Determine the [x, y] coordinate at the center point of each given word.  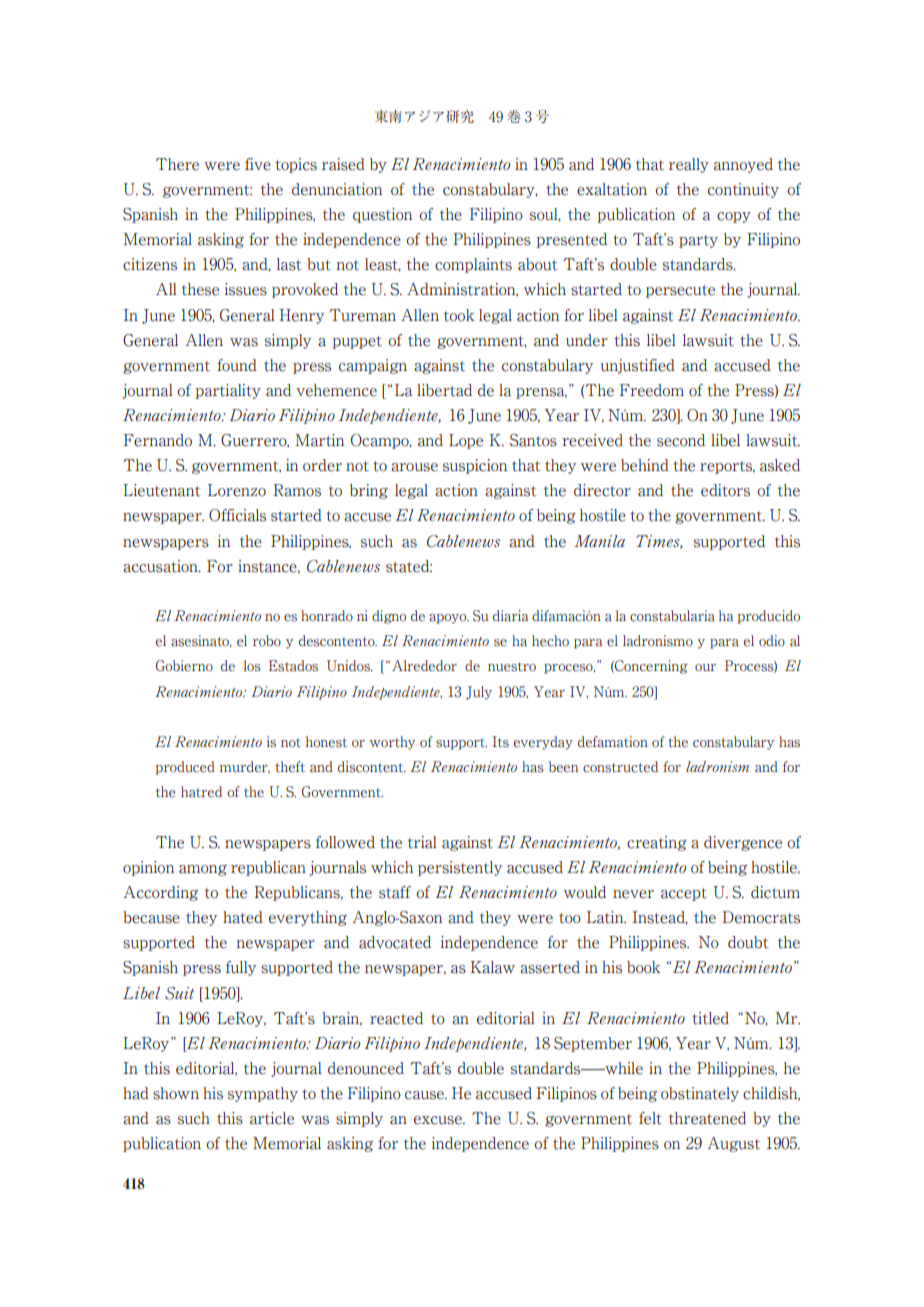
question [382, 215]
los [252, 665]
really [689, 165]
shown [176, 1093]
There [177, 164]
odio [772, 640]
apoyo [449, 619]
